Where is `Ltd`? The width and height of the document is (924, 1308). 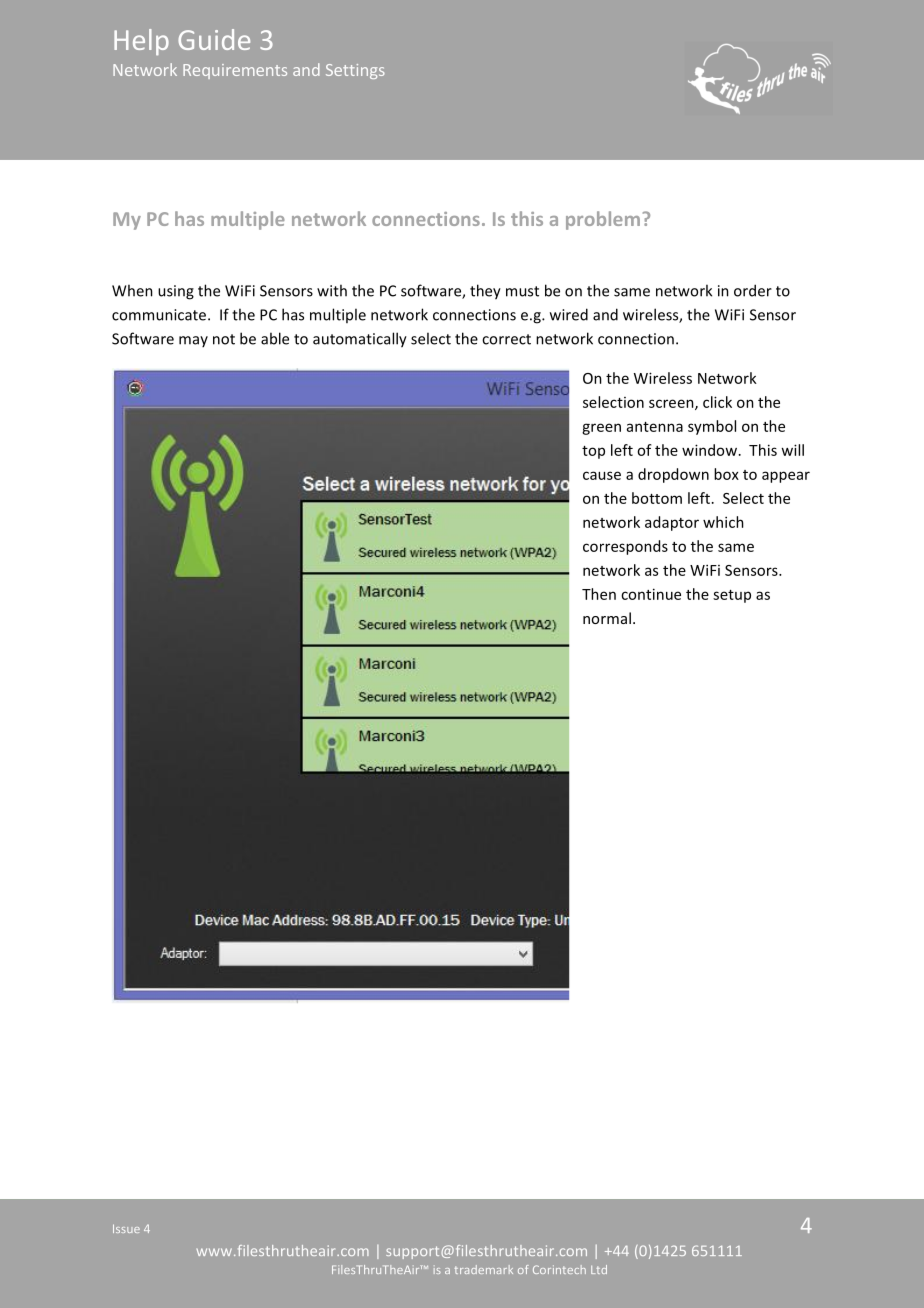
Ltd is located at coordinates (599, 1269).
